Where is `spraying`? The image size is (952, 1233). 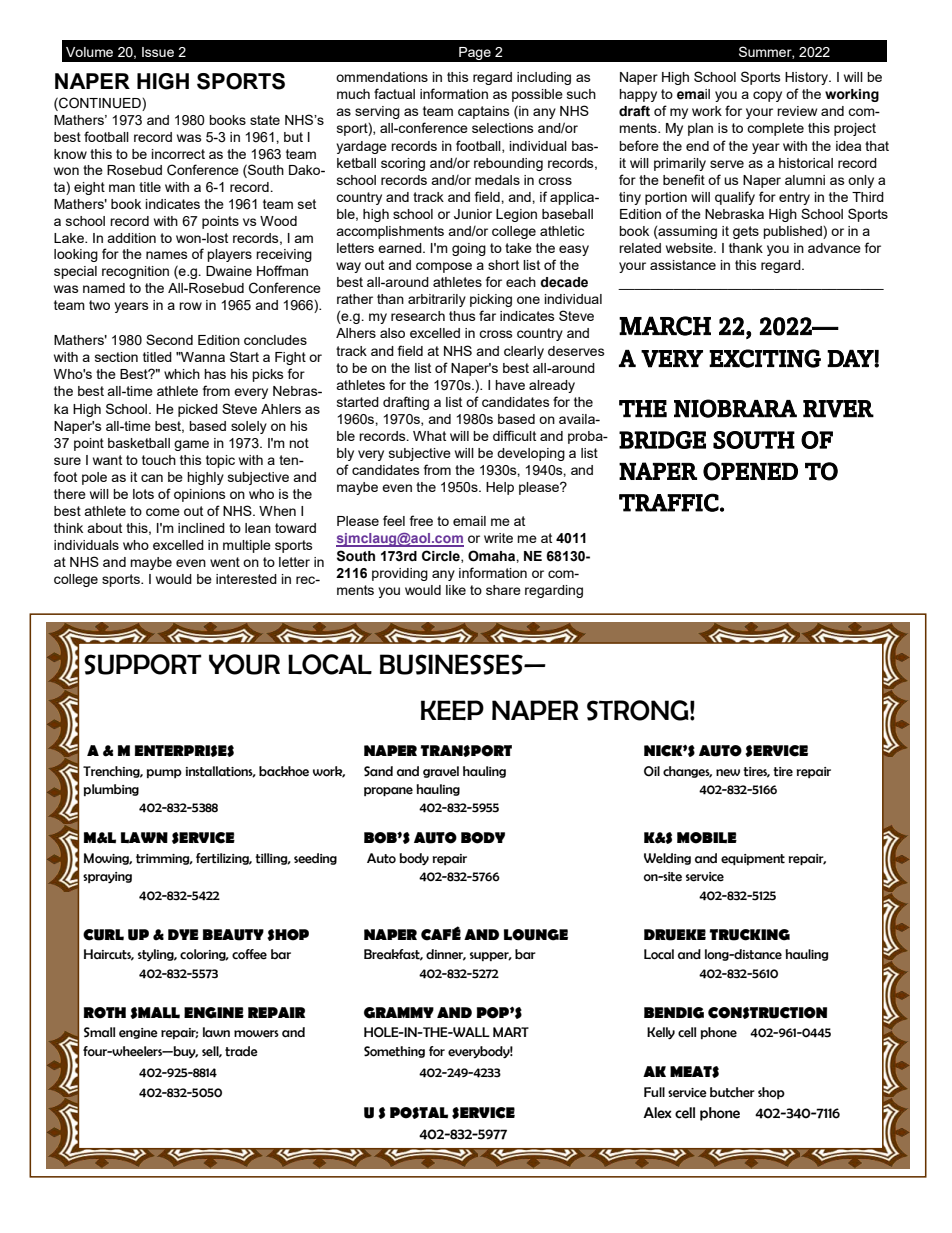
spraying is located at coordinates (107, 877).
